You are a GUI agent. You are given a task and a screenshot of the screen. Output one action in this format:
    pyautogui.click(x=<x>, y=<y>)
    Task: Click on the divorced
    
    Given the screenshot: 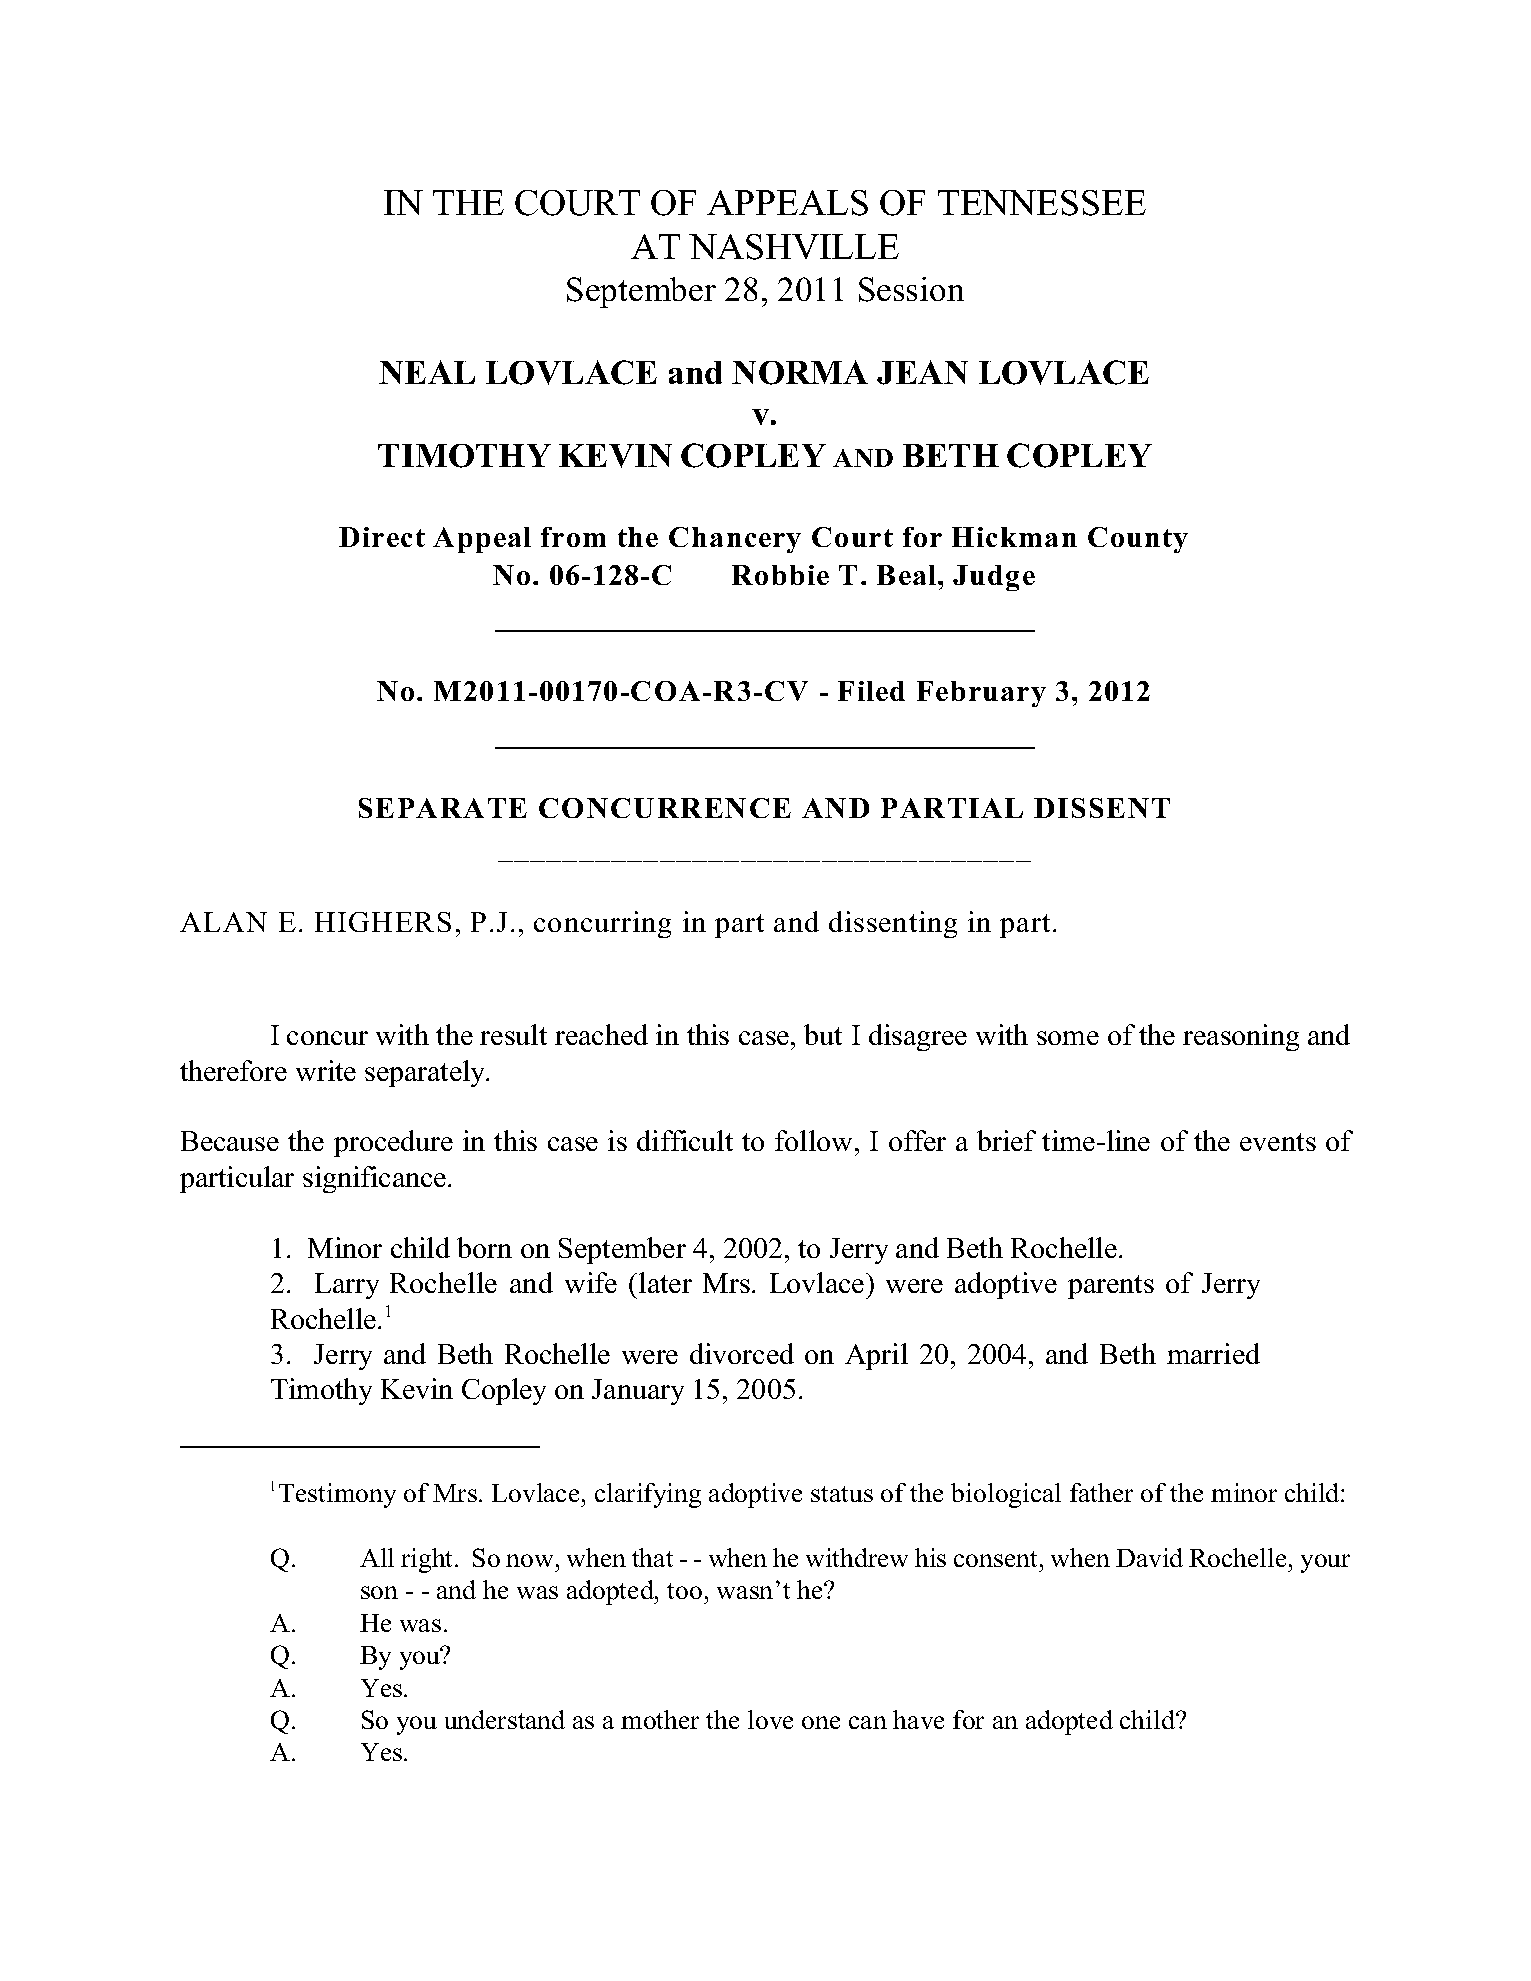 What is the action you would take?
    pyautogui.click(x=742, y=1353)
